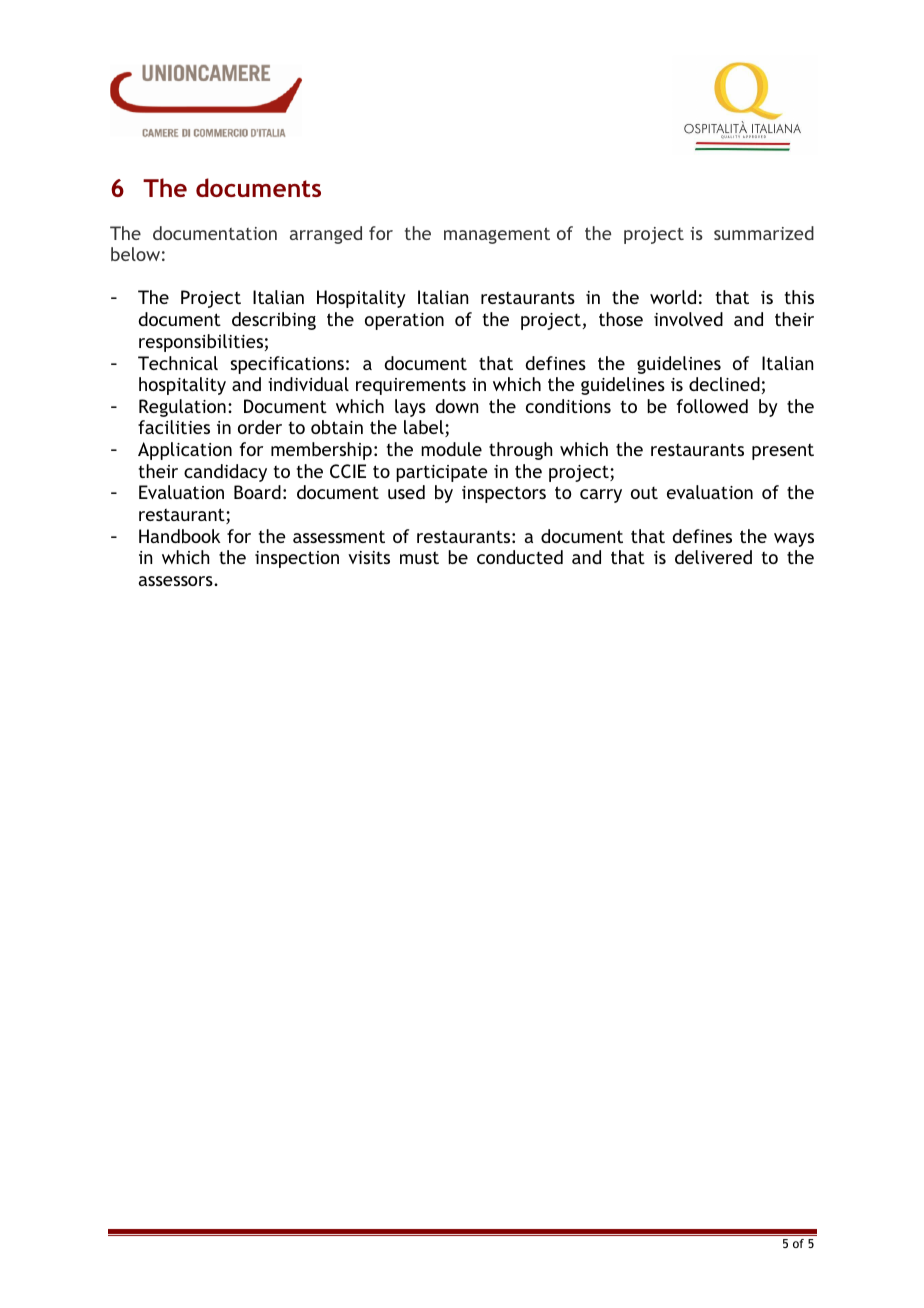 This document has width=924, height=1308. I want to click on down, so click(456, 406).
